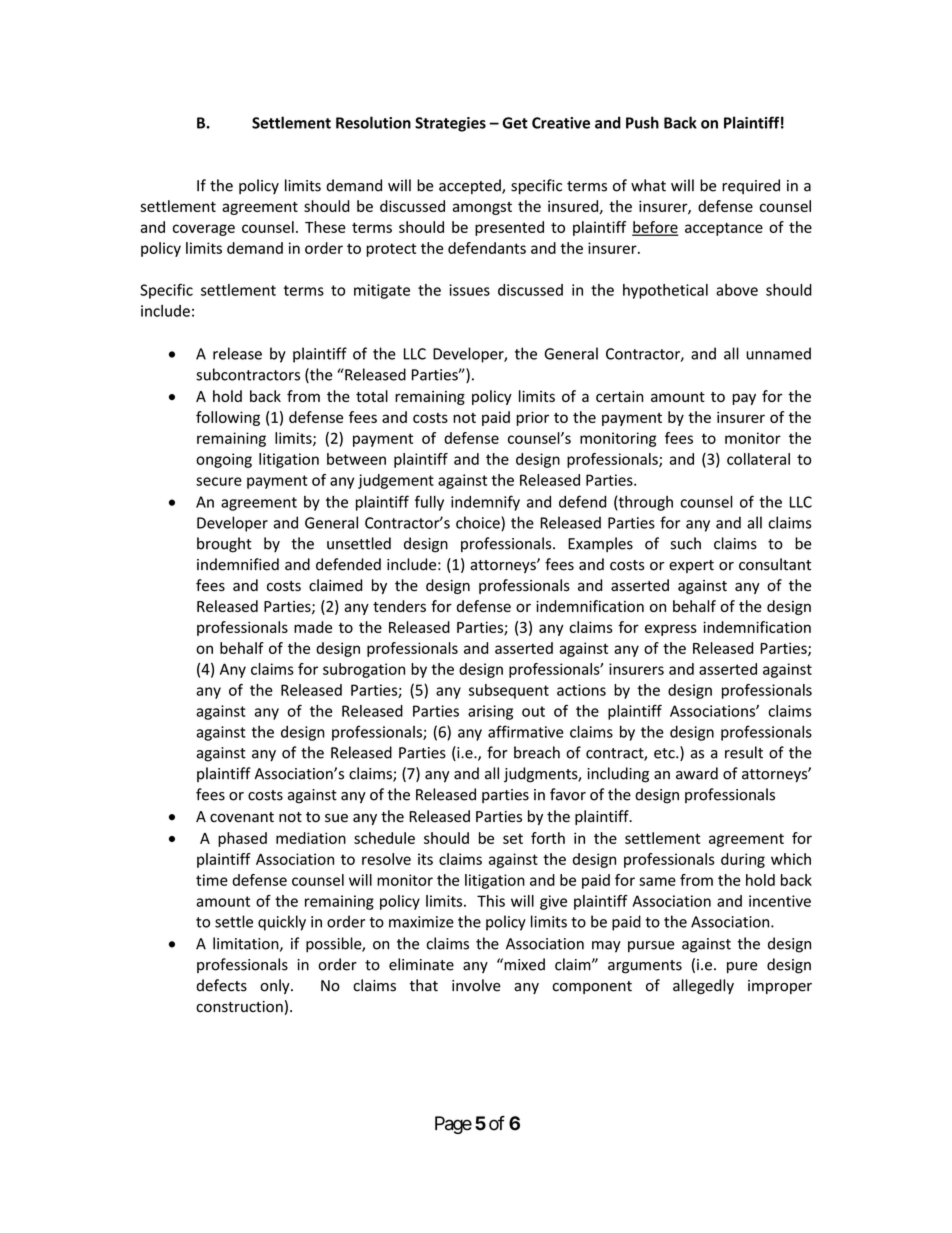 The height and width of the screenshot is (1233, 952). Describe the element at coordinates (509, 691) in the screenshot. I see `subsequent` at that location.
